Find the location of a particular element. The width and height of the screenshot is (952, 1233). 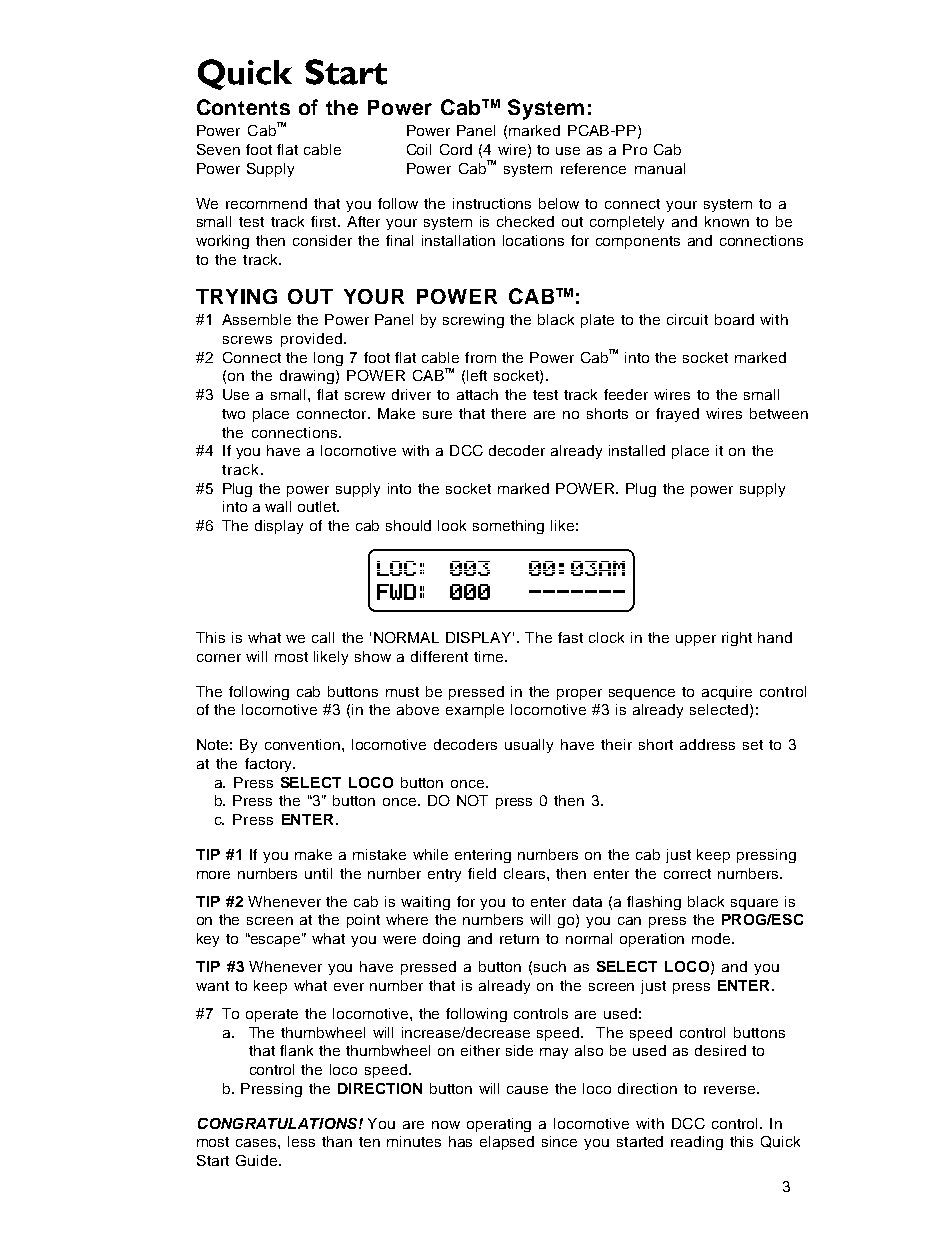

CONGRATULATIONS is located at coordinates (279, 1123).
